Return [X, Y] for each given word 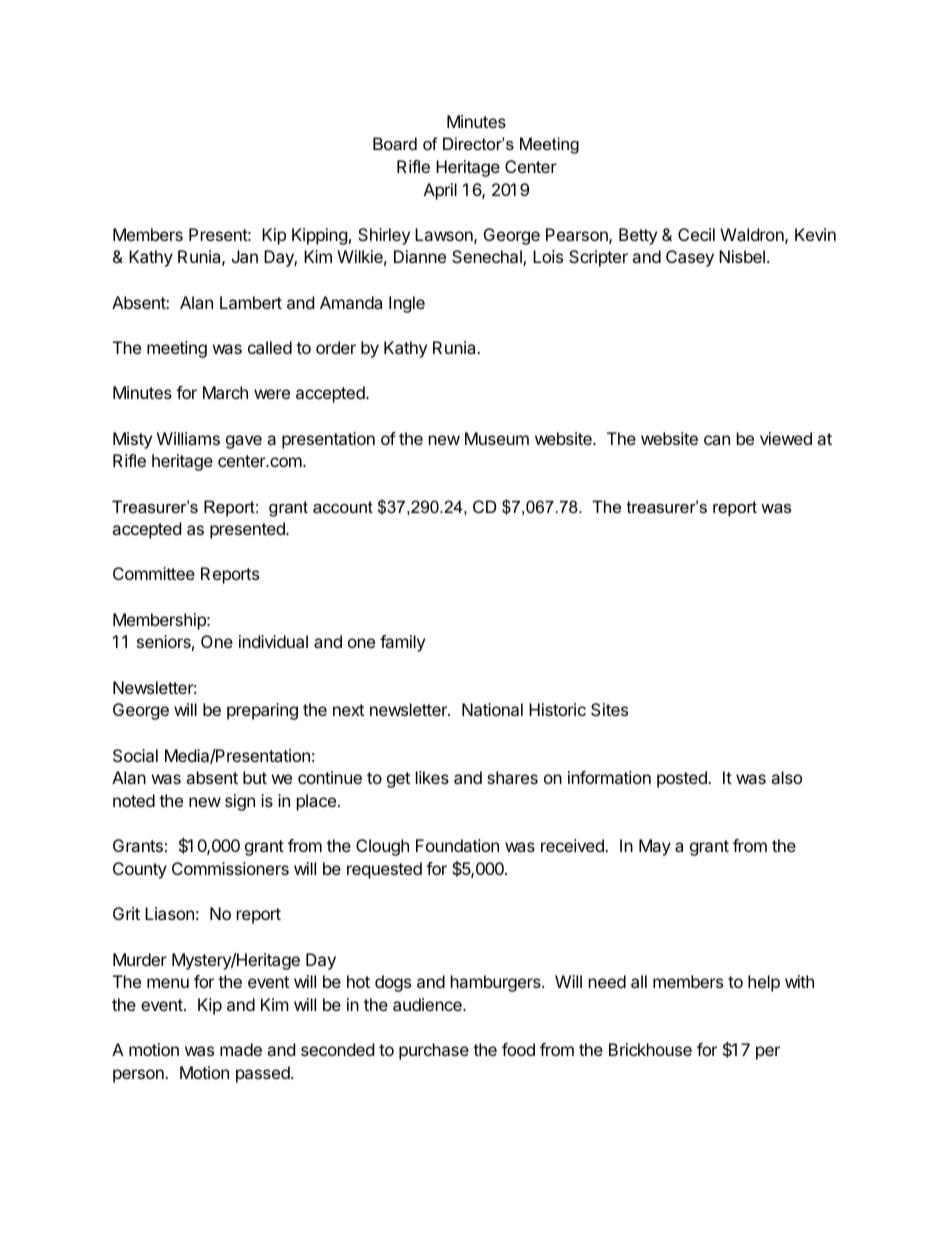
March [225, 392]
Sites [609, 709]
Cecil [696, 234]
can [717, 440]
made [241, 1049]
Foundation [457, 845]
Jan [245, 256]
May [655, 847]
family [402, 643]
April [440, 191]
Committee [154, 573]
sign [240, 802]
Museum [497, 438]
